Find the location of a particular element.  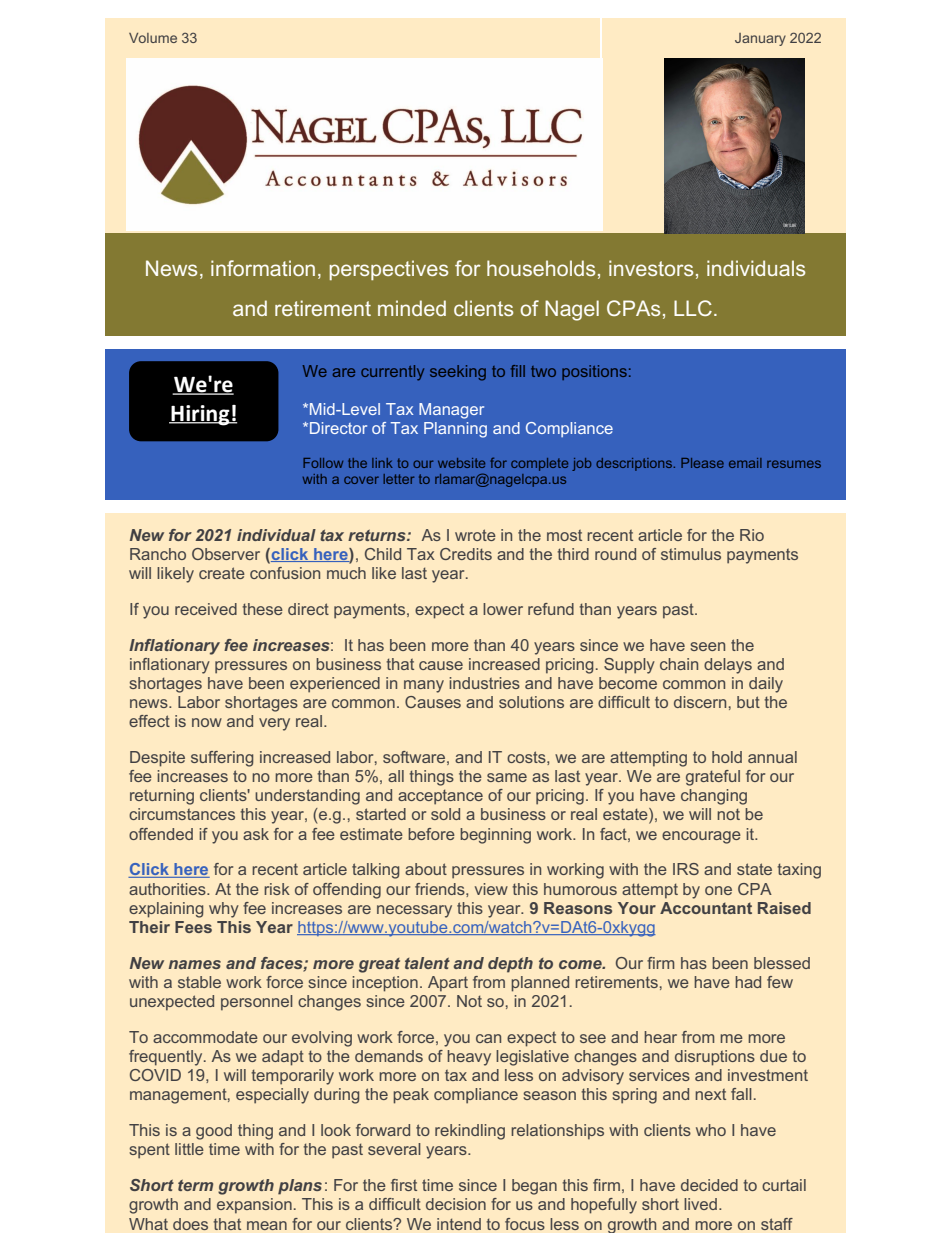

Volume is located at coordinates (153, 38).
